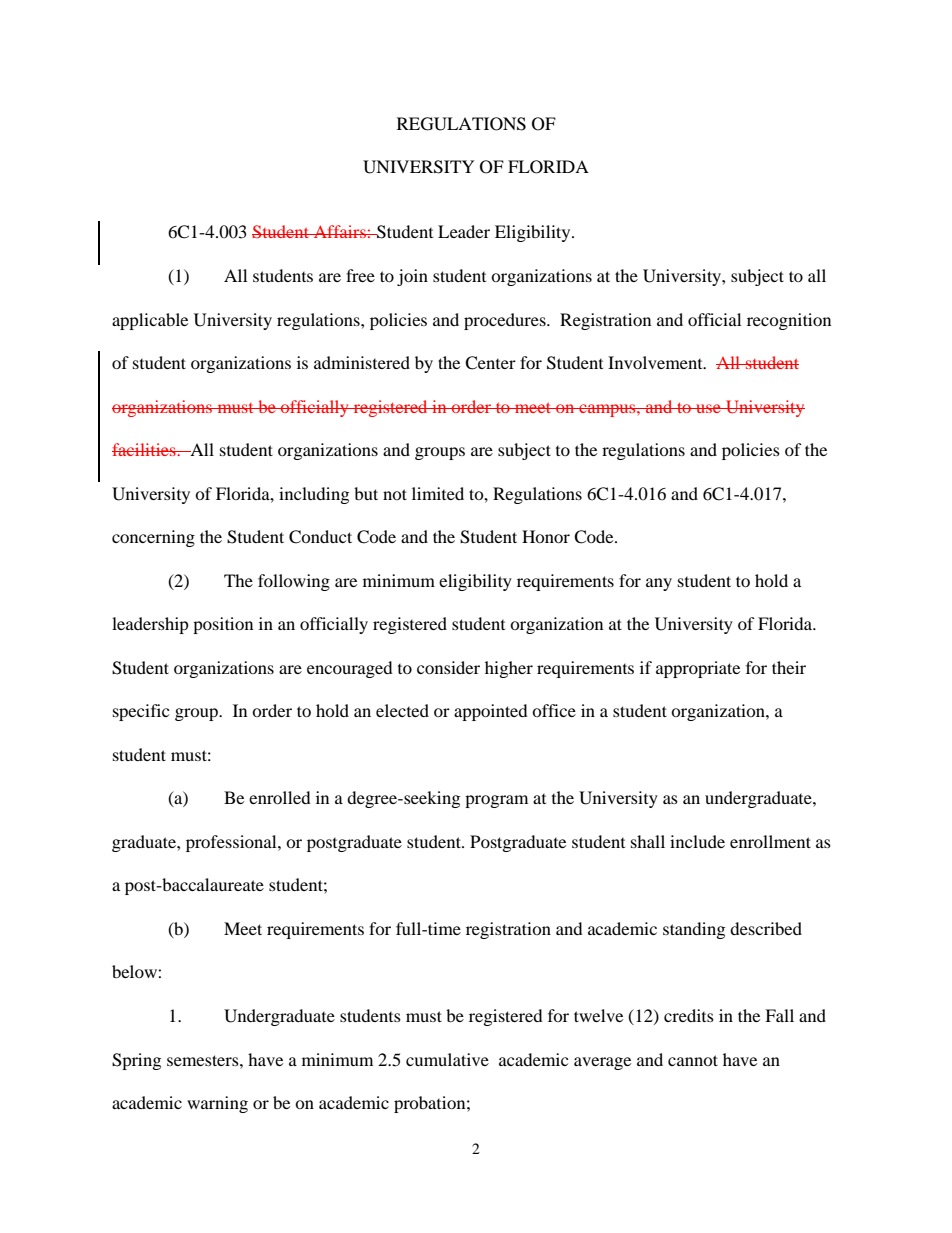  I want to click on cumulative, so click(447, 1059).
